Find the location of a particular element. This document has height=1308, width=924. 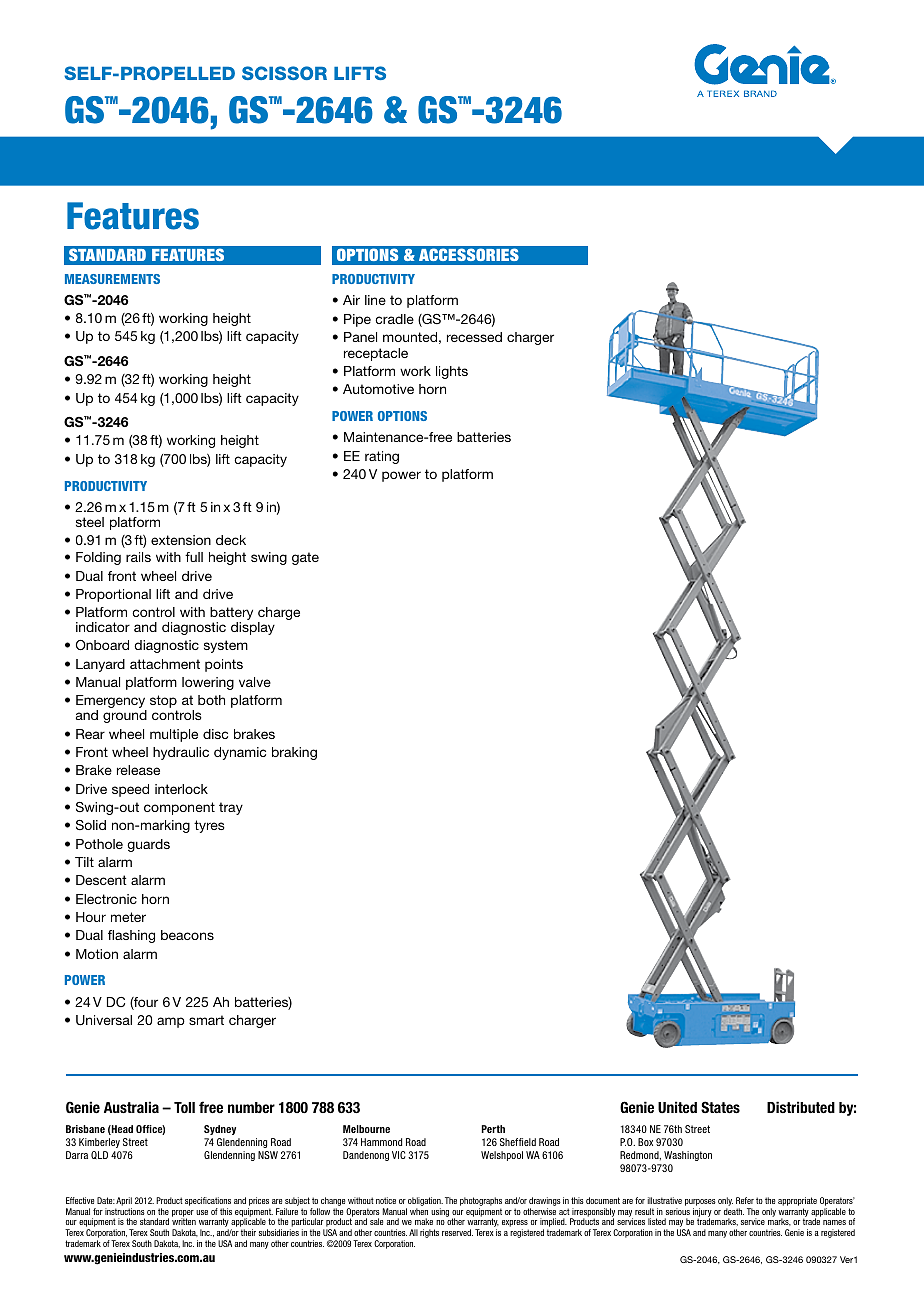

Refer is located at coordinates (745, 1200).
